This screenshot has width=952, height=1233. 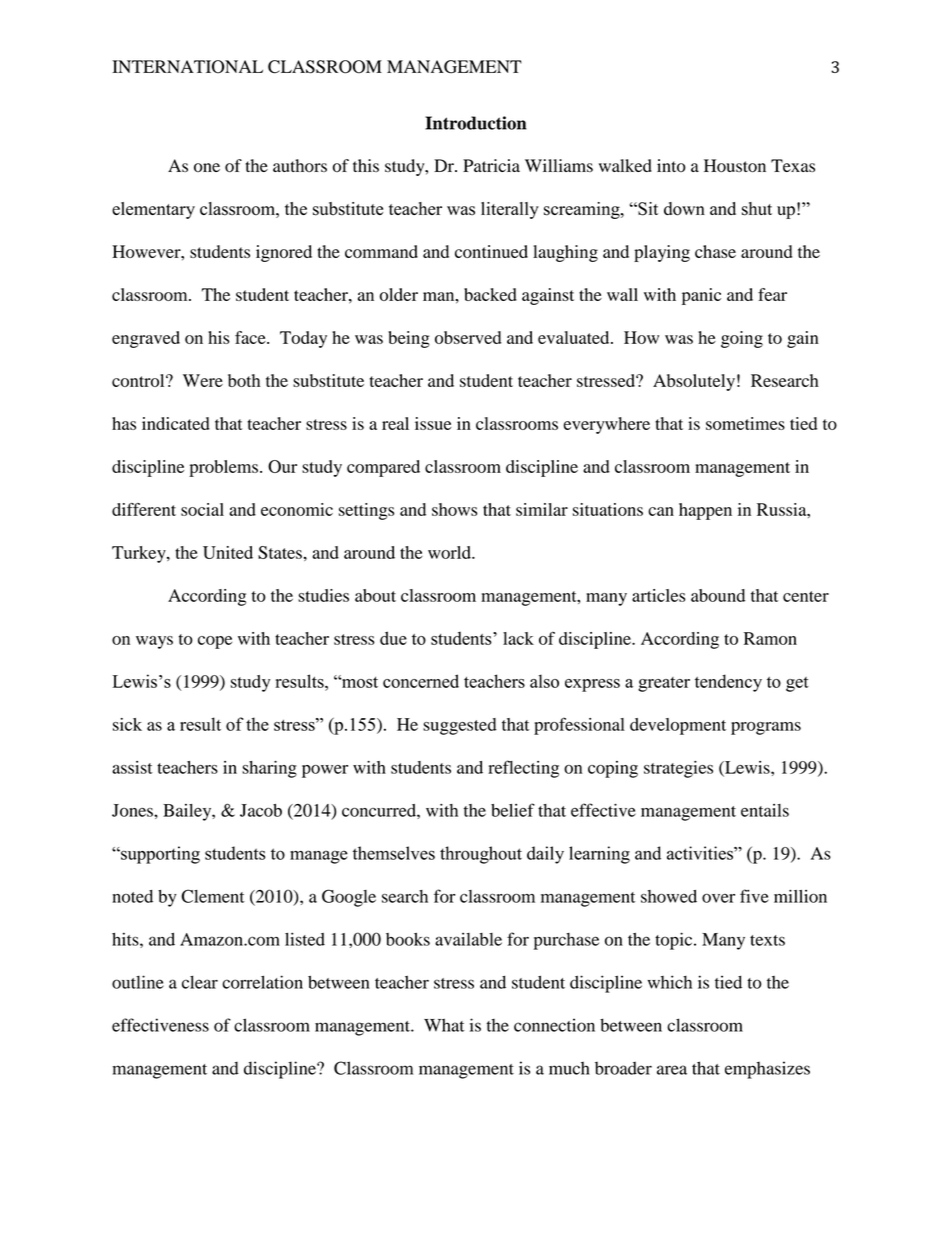 What do you see at coordinates (735, 166) in the screenshot?
I see `Houston` at bounding box center [735, 166].
